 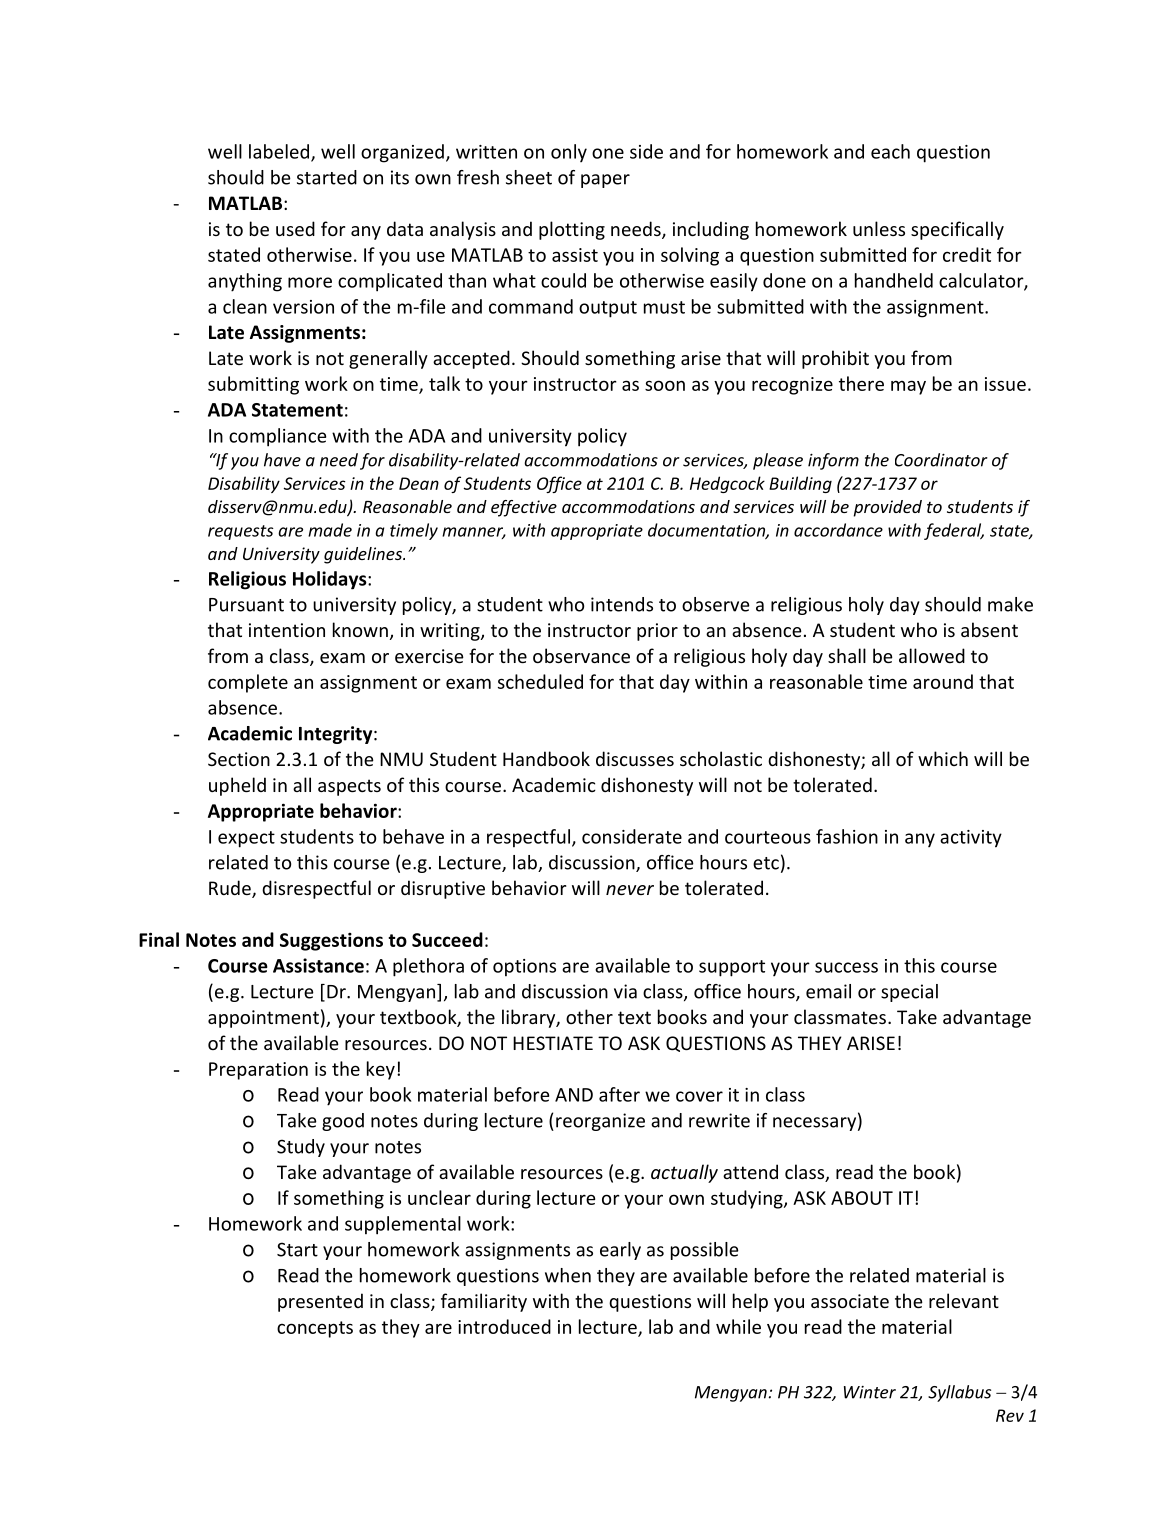 What do you see at coordinates (954, 531) in the image?
I see `federal` at bounding box center [954, 531].
